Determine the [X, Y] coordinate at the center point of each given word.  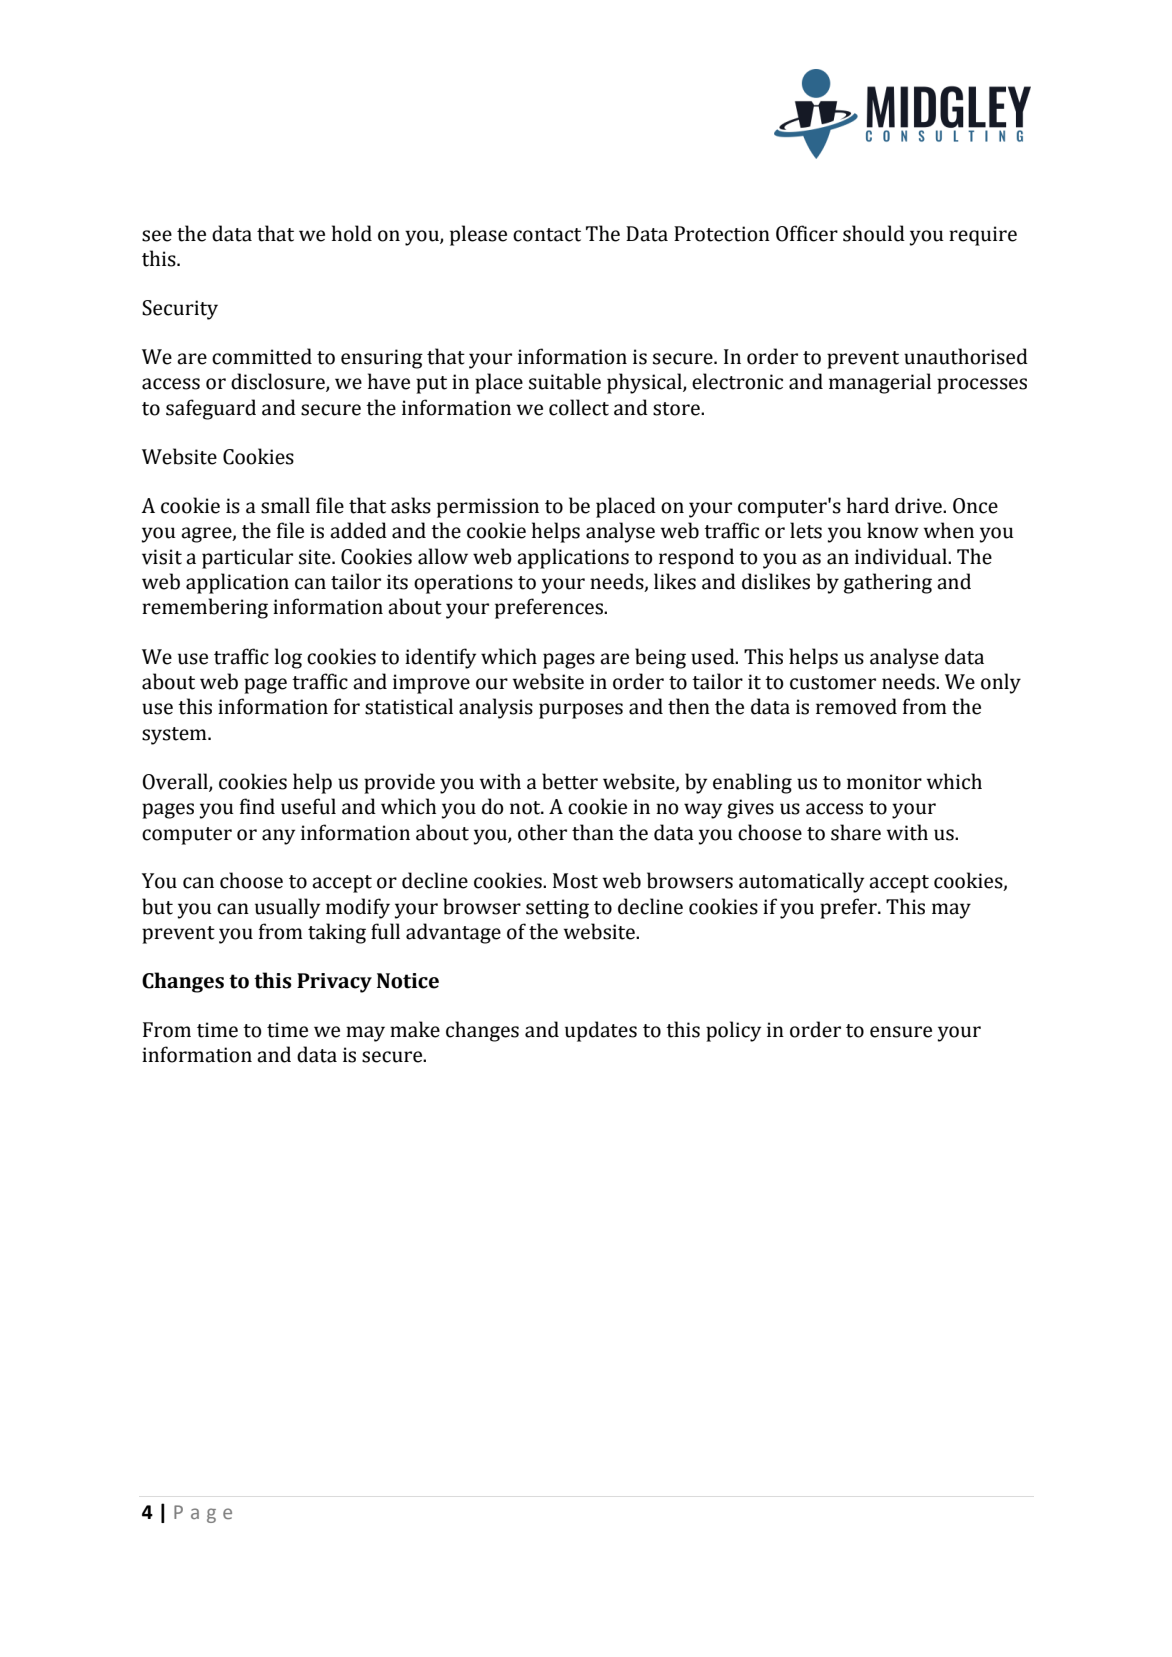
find [257, 806]
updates [601, 1031]
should [874, 233]
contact [547, 235]
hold [352, 233]
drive [919, 505]
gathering [888, 583]
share [856, 832]
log [288, 658]
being [660, 658]
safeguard [211, 409]
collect [579, 407]
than [593, 832]
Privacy [334, 983]
